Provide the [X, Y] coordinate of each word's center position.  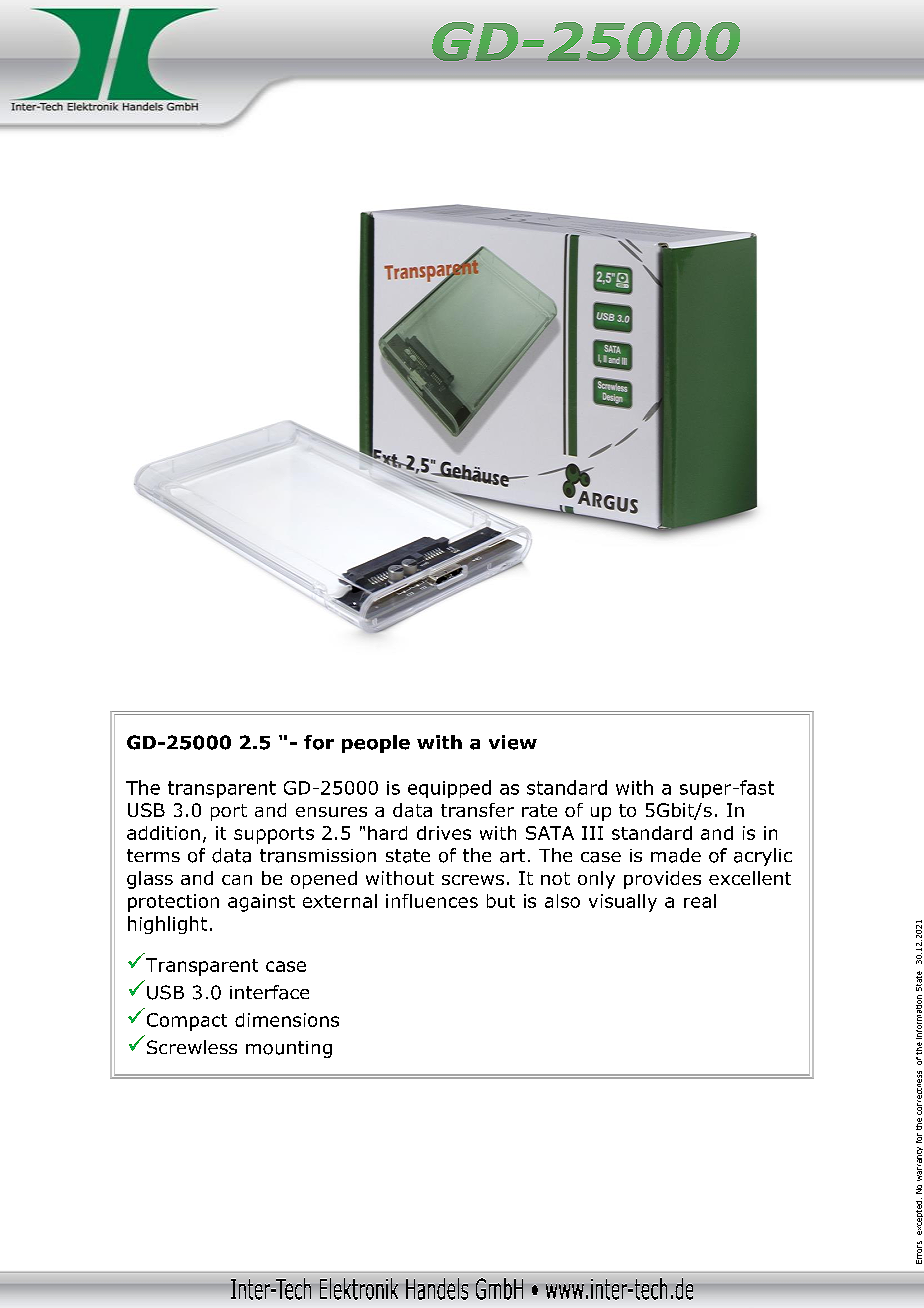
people [376, 744]
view [513, 742]
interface [269, 992]
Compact [187, 1022]
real [700, 901]
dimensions [287, 1020]
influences [432, 901]
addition [163, 833]
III [592, 833]
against [261, 903]
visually [623, 903]
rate [539, 810]
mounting [289, 1049]
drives [444, 833]
